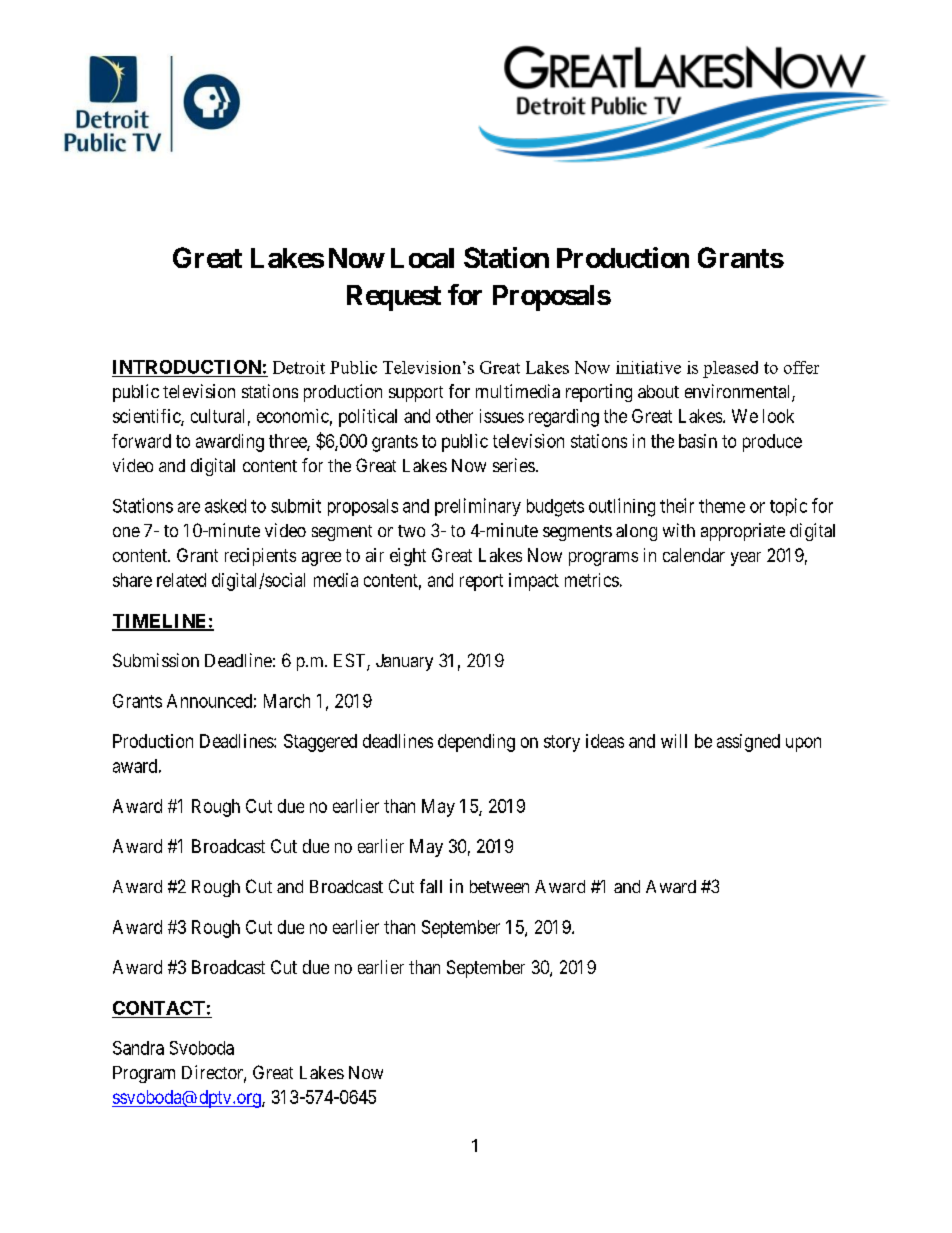 Image resolution: width=952 pixels, height=1233 pixels. What do you see at coordinates (674, 741) in the screenshot?
I see `will` at bounding box center [674, 741].
